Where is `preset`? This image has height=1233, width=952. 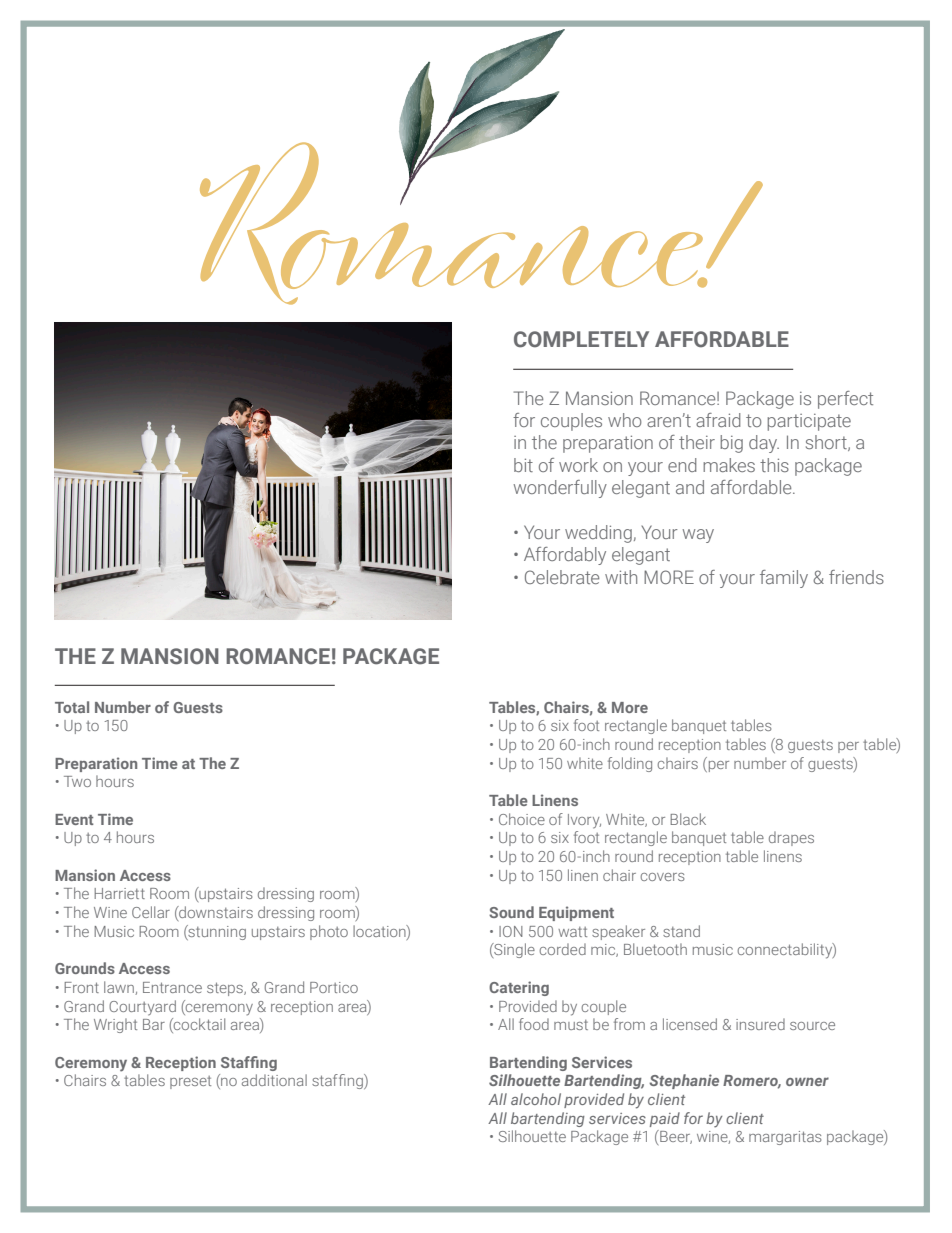
preset is located at coordinates (190, 1082).
